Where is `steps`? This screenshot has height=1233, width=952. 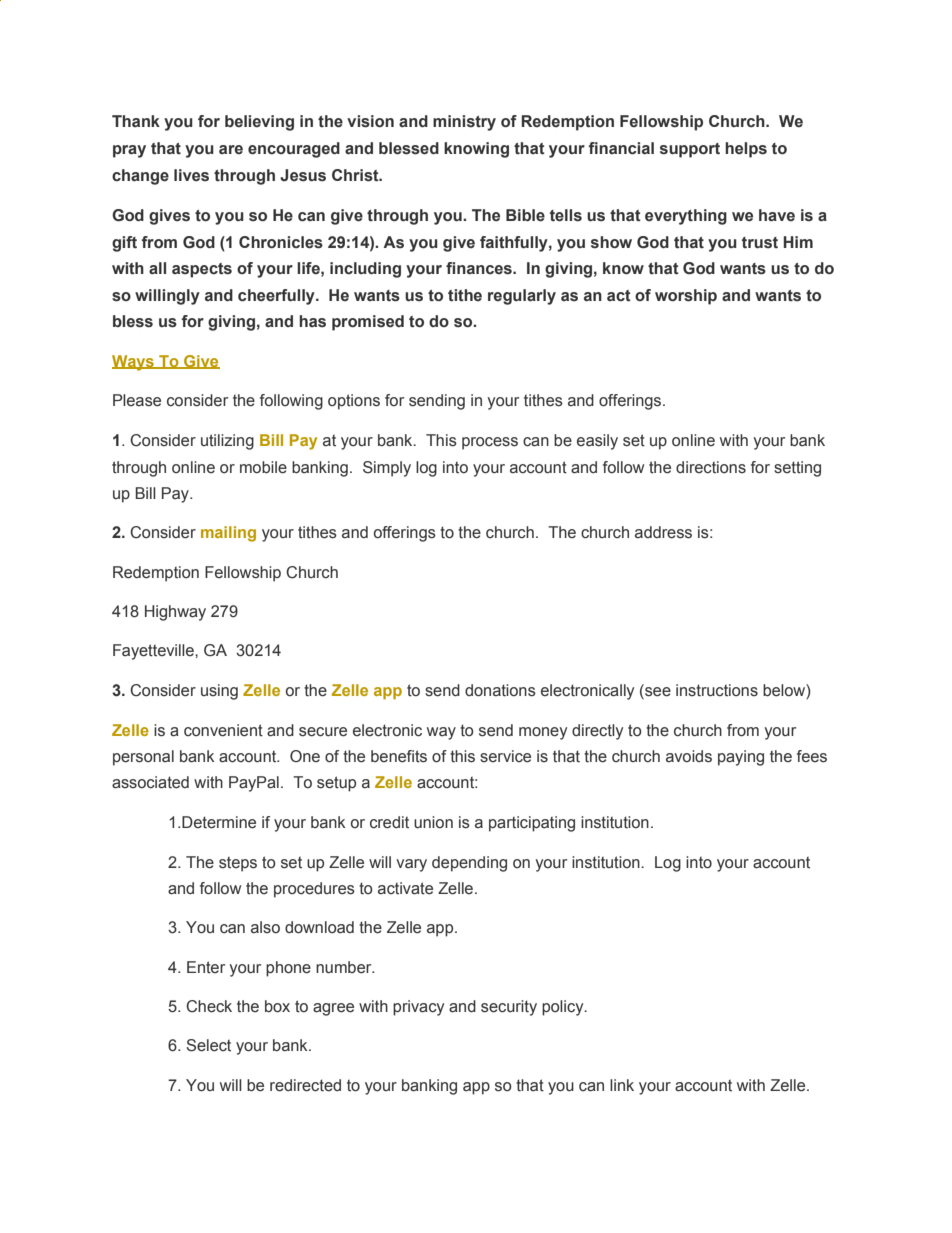 steps is located at coordinates (238, 864).
